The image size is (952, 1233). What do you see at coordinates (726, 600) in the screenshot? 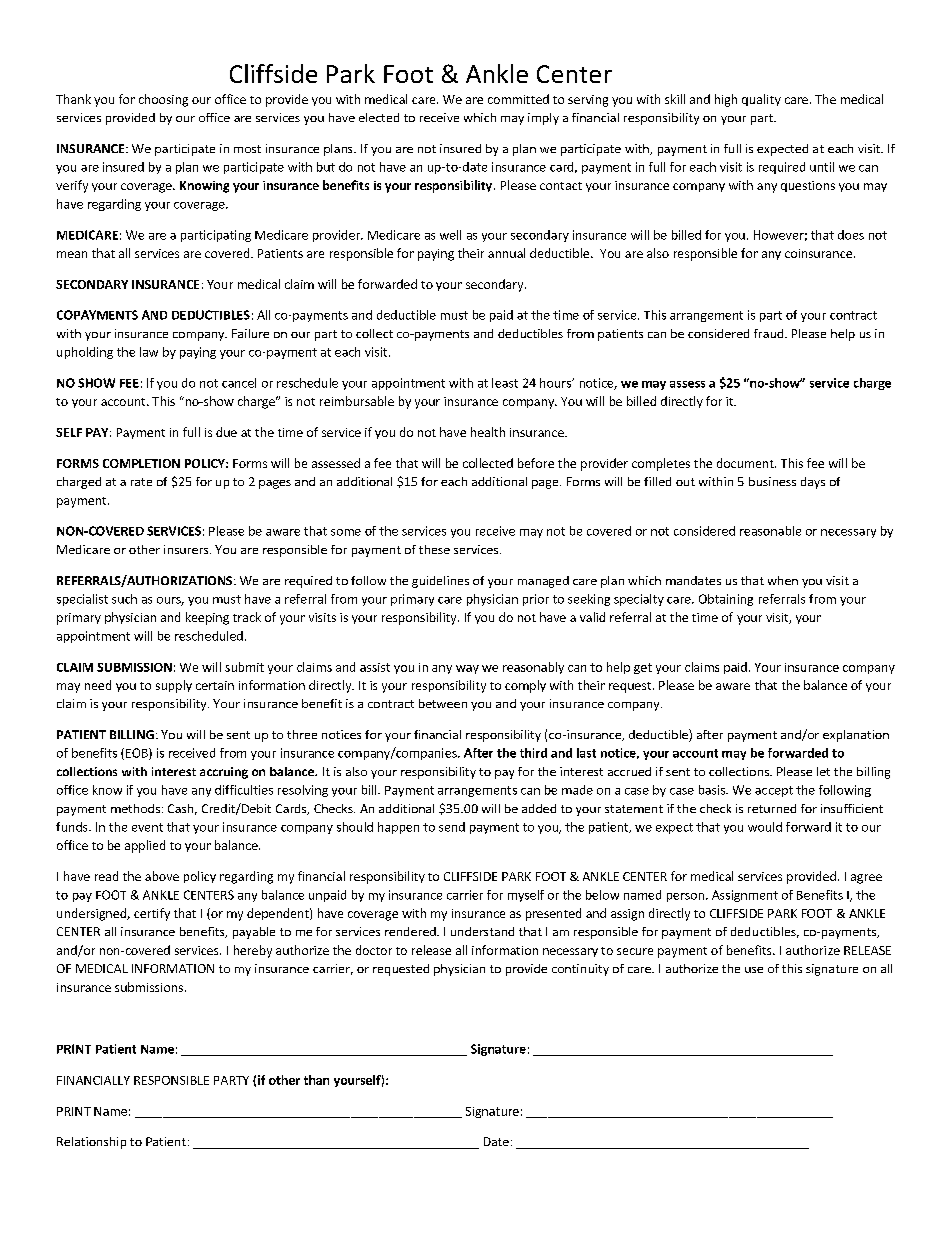
I see `Obtaining` at bounding box center [726, 600].
